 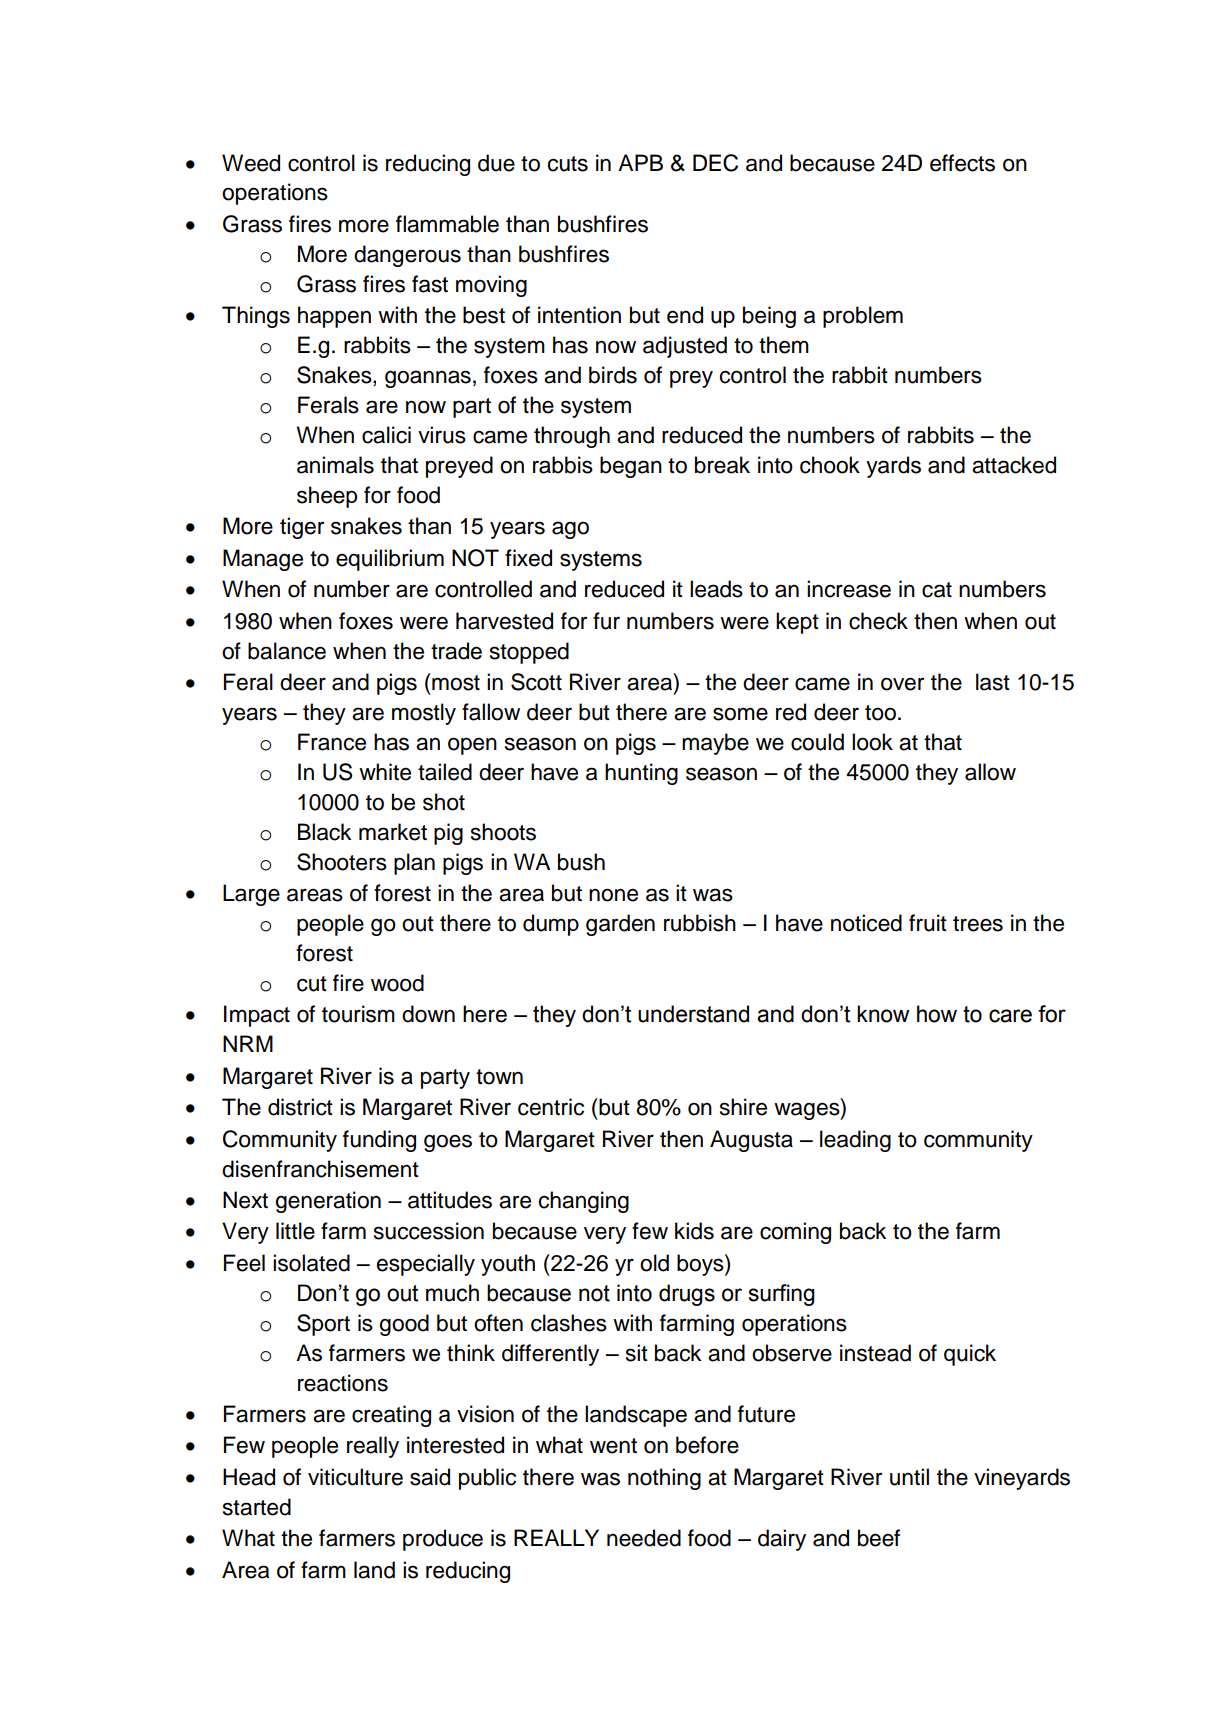 I want to click on ago, so click(x=570, y=530).
